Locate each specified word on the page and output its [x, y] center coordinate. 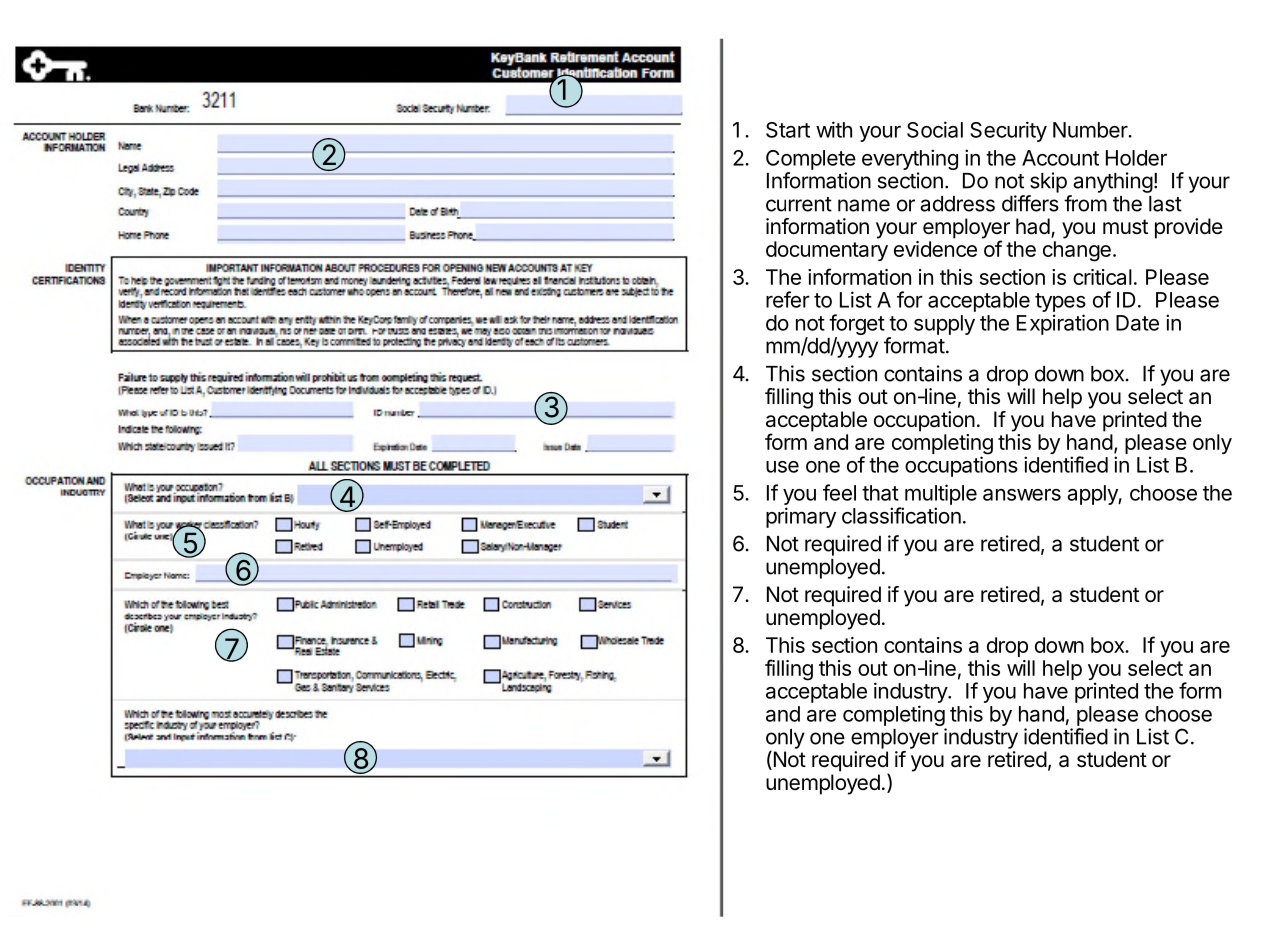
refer [788, 299]
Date [1137, 323]
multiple [941, 494]
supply [944, 325]
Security [1008, 131]
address [957, 204]
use [782, 467]
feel [839, 492]
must [1125, 227]
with [834, 129]
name [864, 205]
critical [1102, 277]
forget [857, 326]
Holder [1136, 158]
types [1060, 304]
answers [1022, 494]
